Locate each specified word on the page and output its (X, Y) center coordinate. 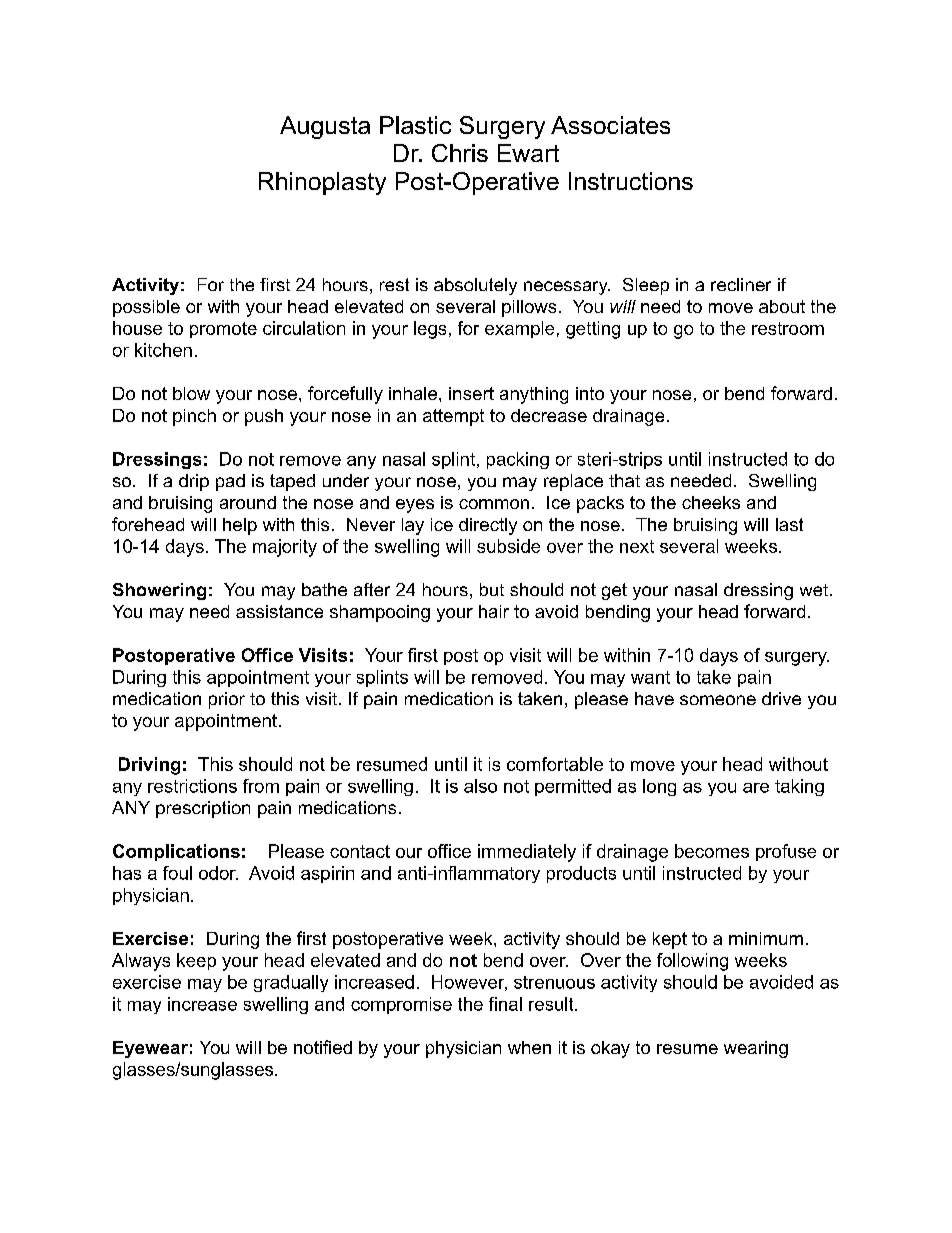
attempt (453, 417)
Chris (460, 153)
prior (227, 700)
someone (718, 700)
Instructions (631, 181)
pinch (194, 417)
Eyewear (150, 1049)
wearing (756, 1049)
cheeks (711, 502)
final (505, 1004)
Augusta (325, 127)
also (480, 786)
